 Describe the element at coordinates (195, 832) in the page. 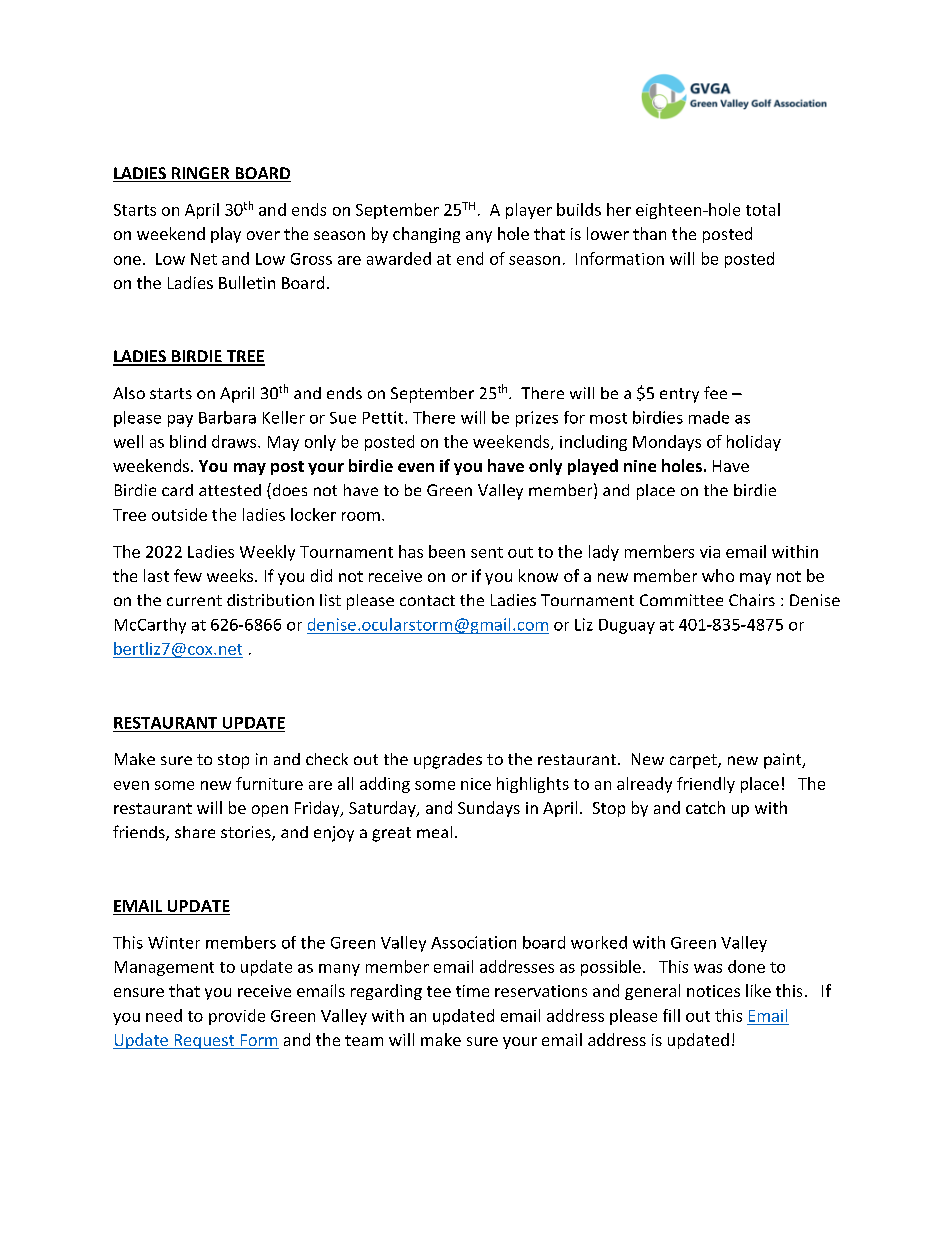

I see `share` at that location.
